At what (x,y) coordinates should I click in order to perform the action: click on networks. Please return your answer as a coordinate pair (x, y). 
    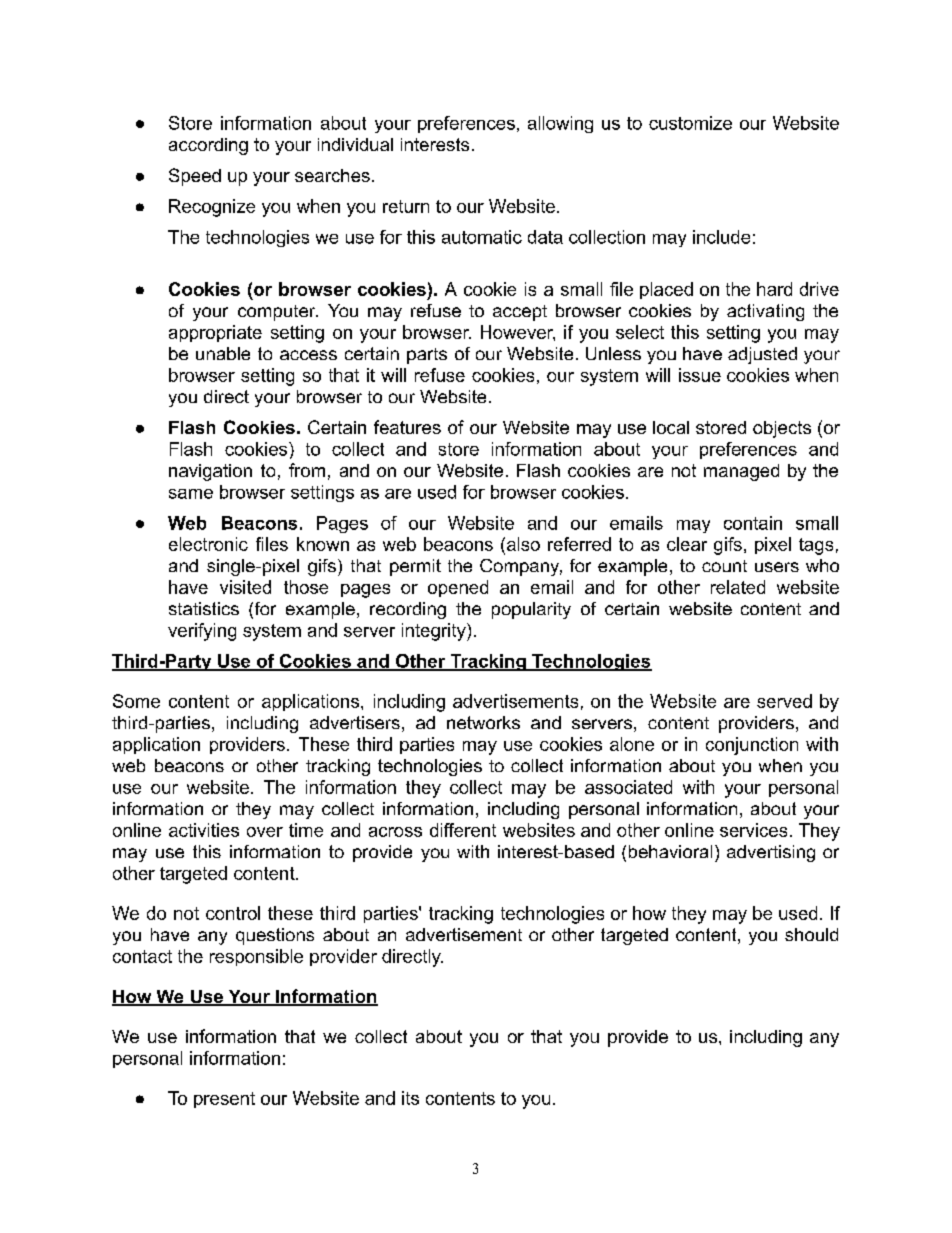
    Looking at the image, I should click on (483, 722).
